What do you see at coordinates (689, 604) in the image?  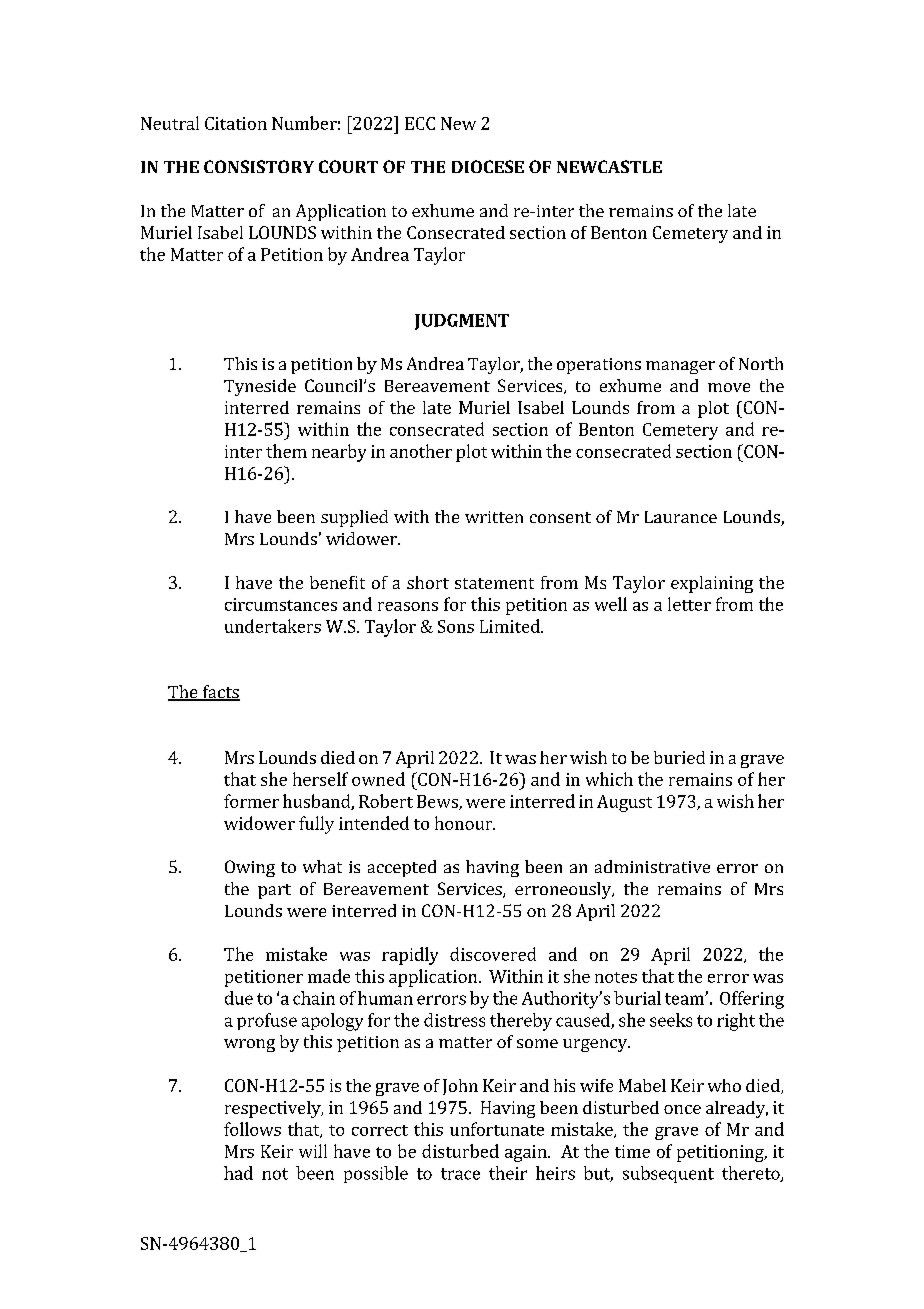 I see `letter` at bounding box center [689, 604].
